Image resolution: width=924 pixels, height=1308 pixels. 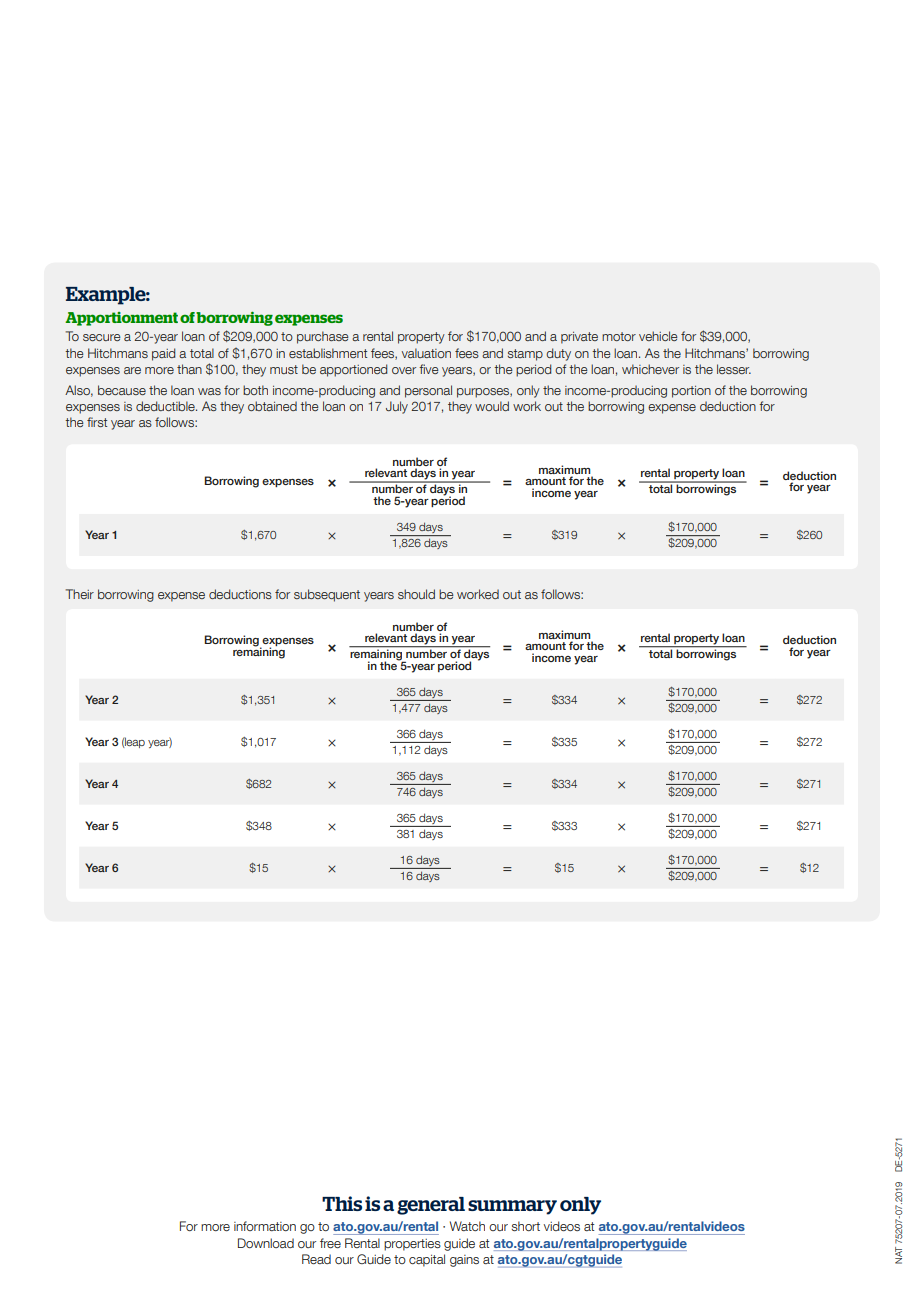 I want to click on should, so click(x=416, y=594).
